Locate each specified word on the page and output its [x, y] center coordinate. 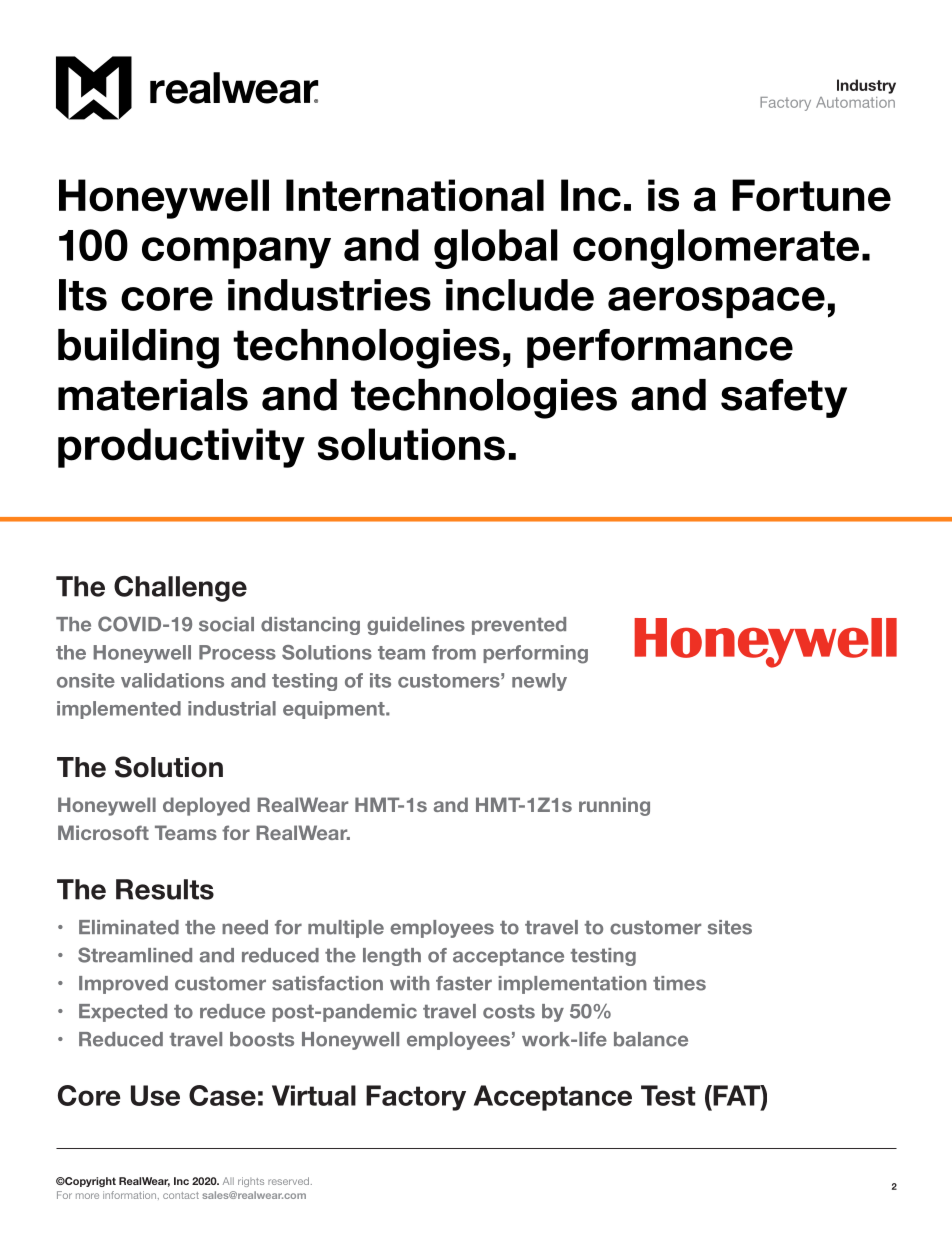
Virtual [314, 1095]
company [236, 253]
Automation [855, 102]
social [226, 624]
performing [535, 654]
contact [181, 1195]
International [415, 195]
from [454, 652]
